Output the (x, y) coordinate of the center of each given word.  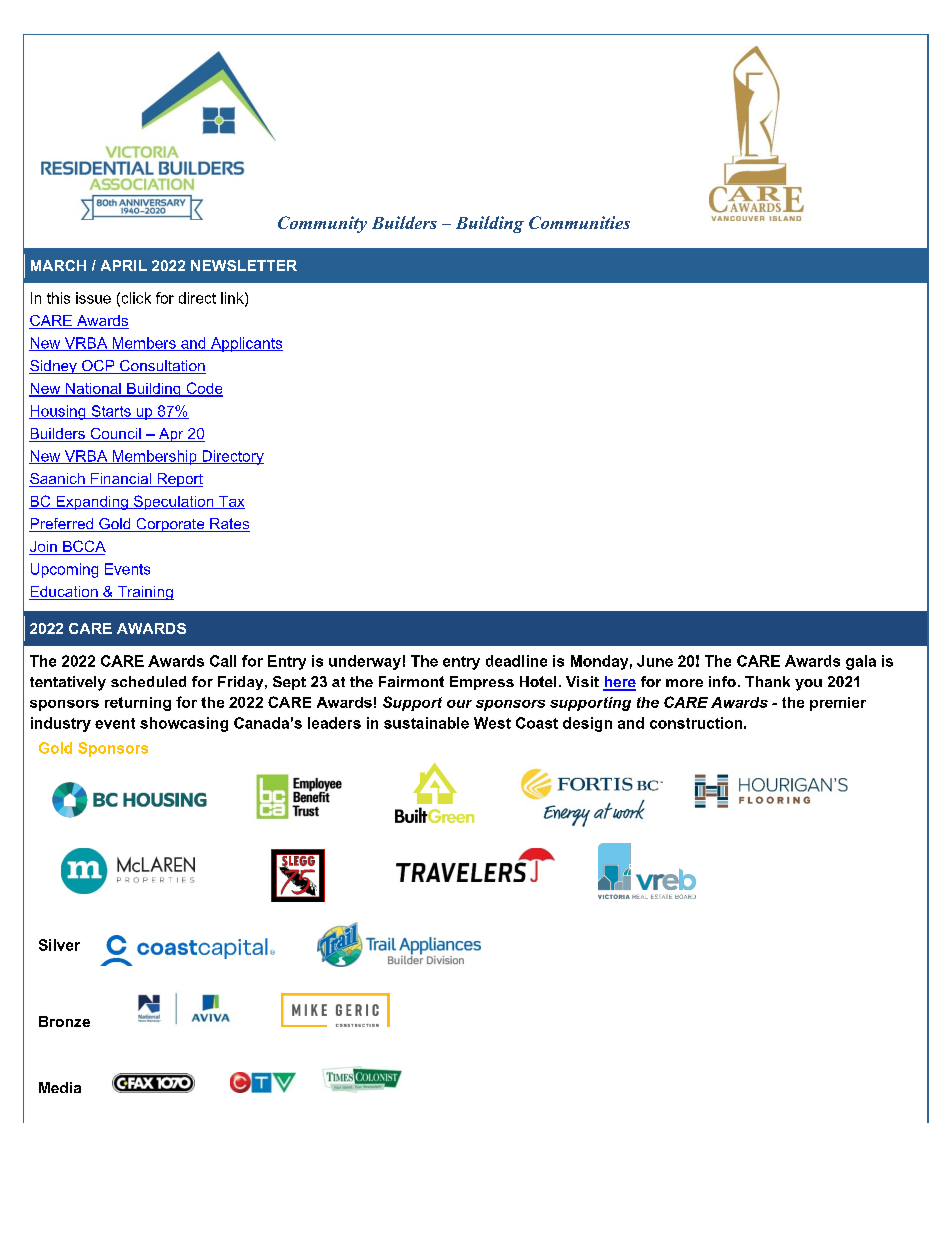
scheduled (148, 681)
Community (322, 224)
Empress (482, 683)
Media (60, 1087)
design (587, 724)
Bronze (64, 1021)
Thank (767, 681)
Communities (579, 222)
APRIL (124, 265)
